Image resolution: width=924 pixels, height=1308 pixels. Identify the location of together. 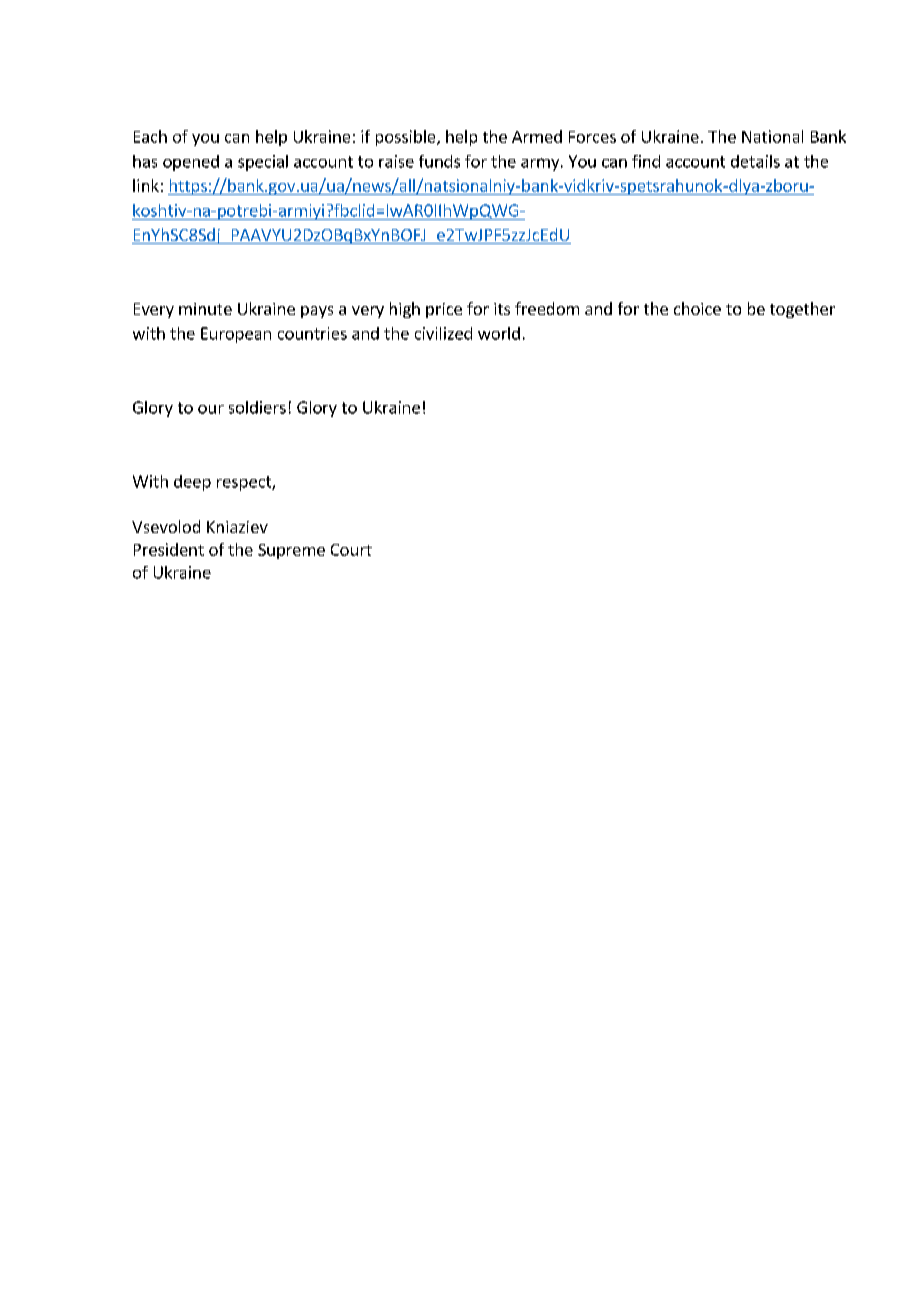
(802, 310).
